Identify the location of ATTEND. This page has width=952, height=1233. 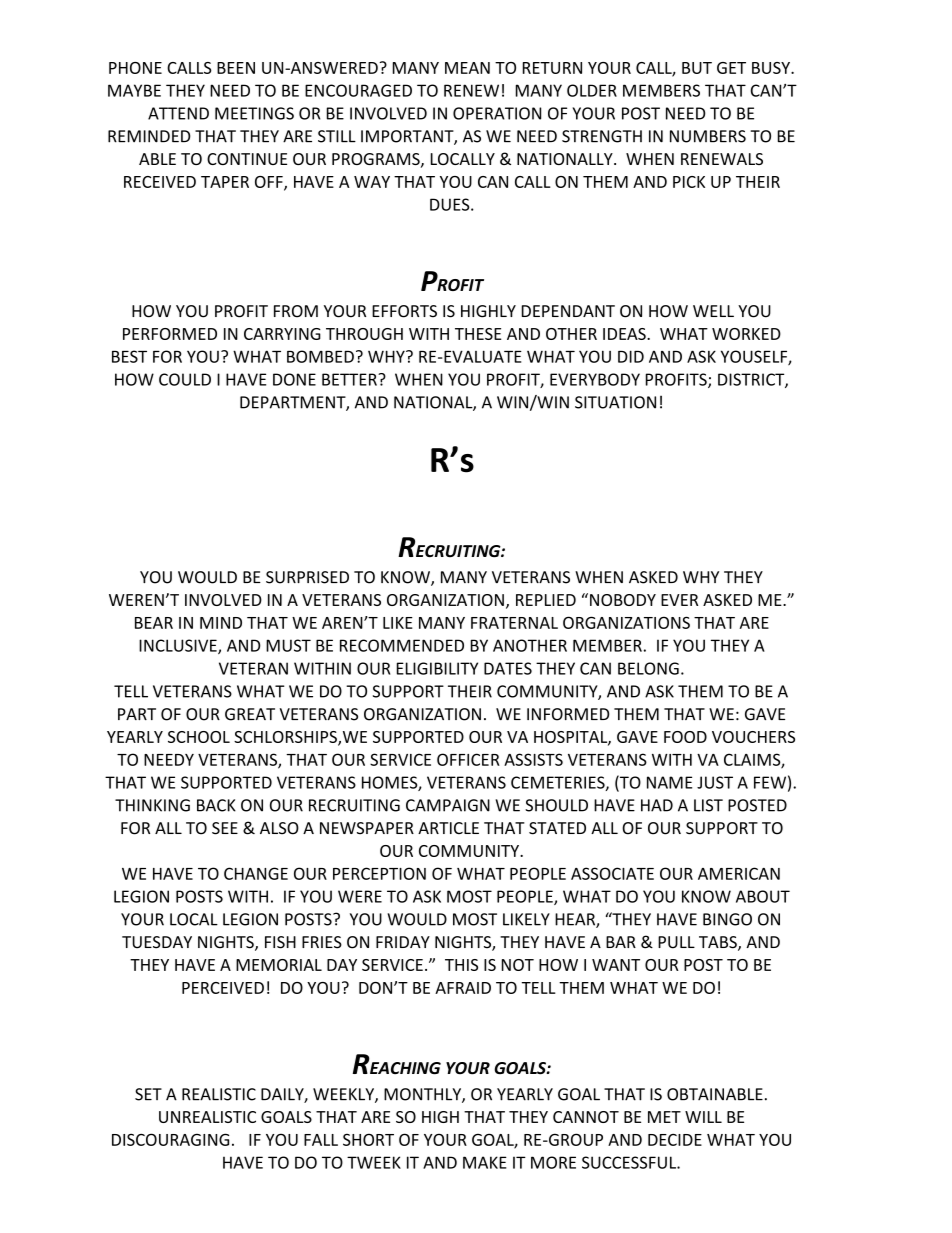
(178, 113).
